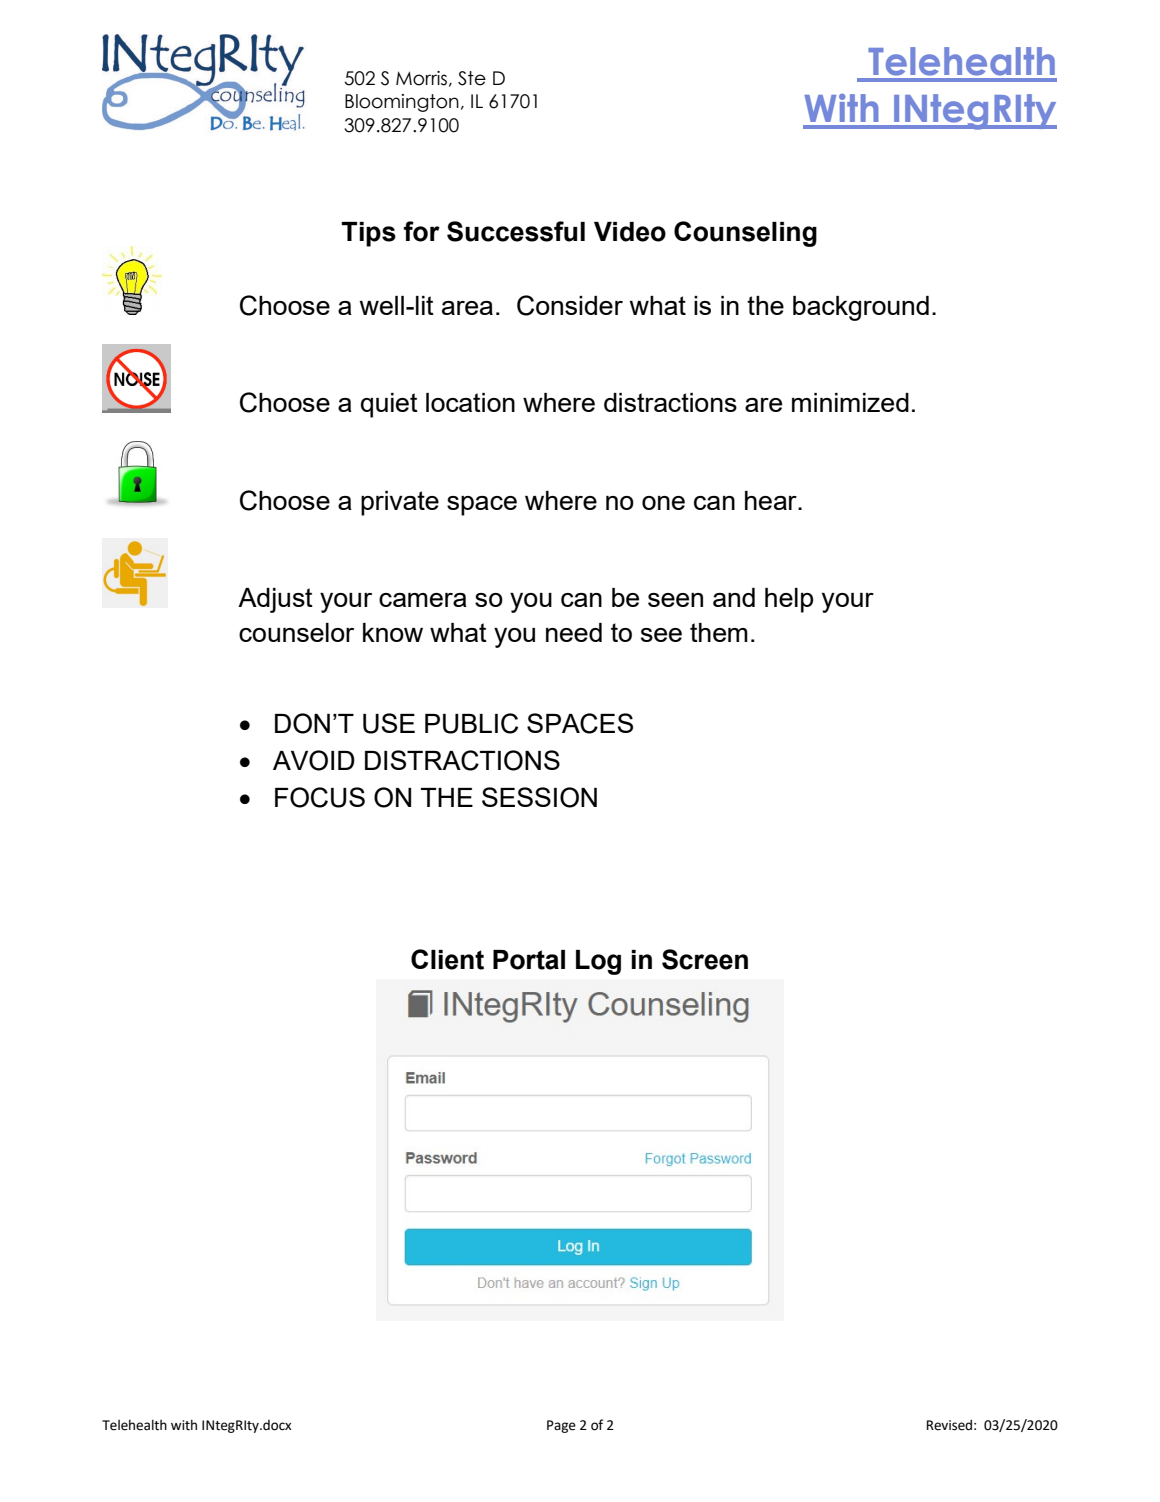 The image size is (1160, 1502). I want to click on private, so click(400, 503).
